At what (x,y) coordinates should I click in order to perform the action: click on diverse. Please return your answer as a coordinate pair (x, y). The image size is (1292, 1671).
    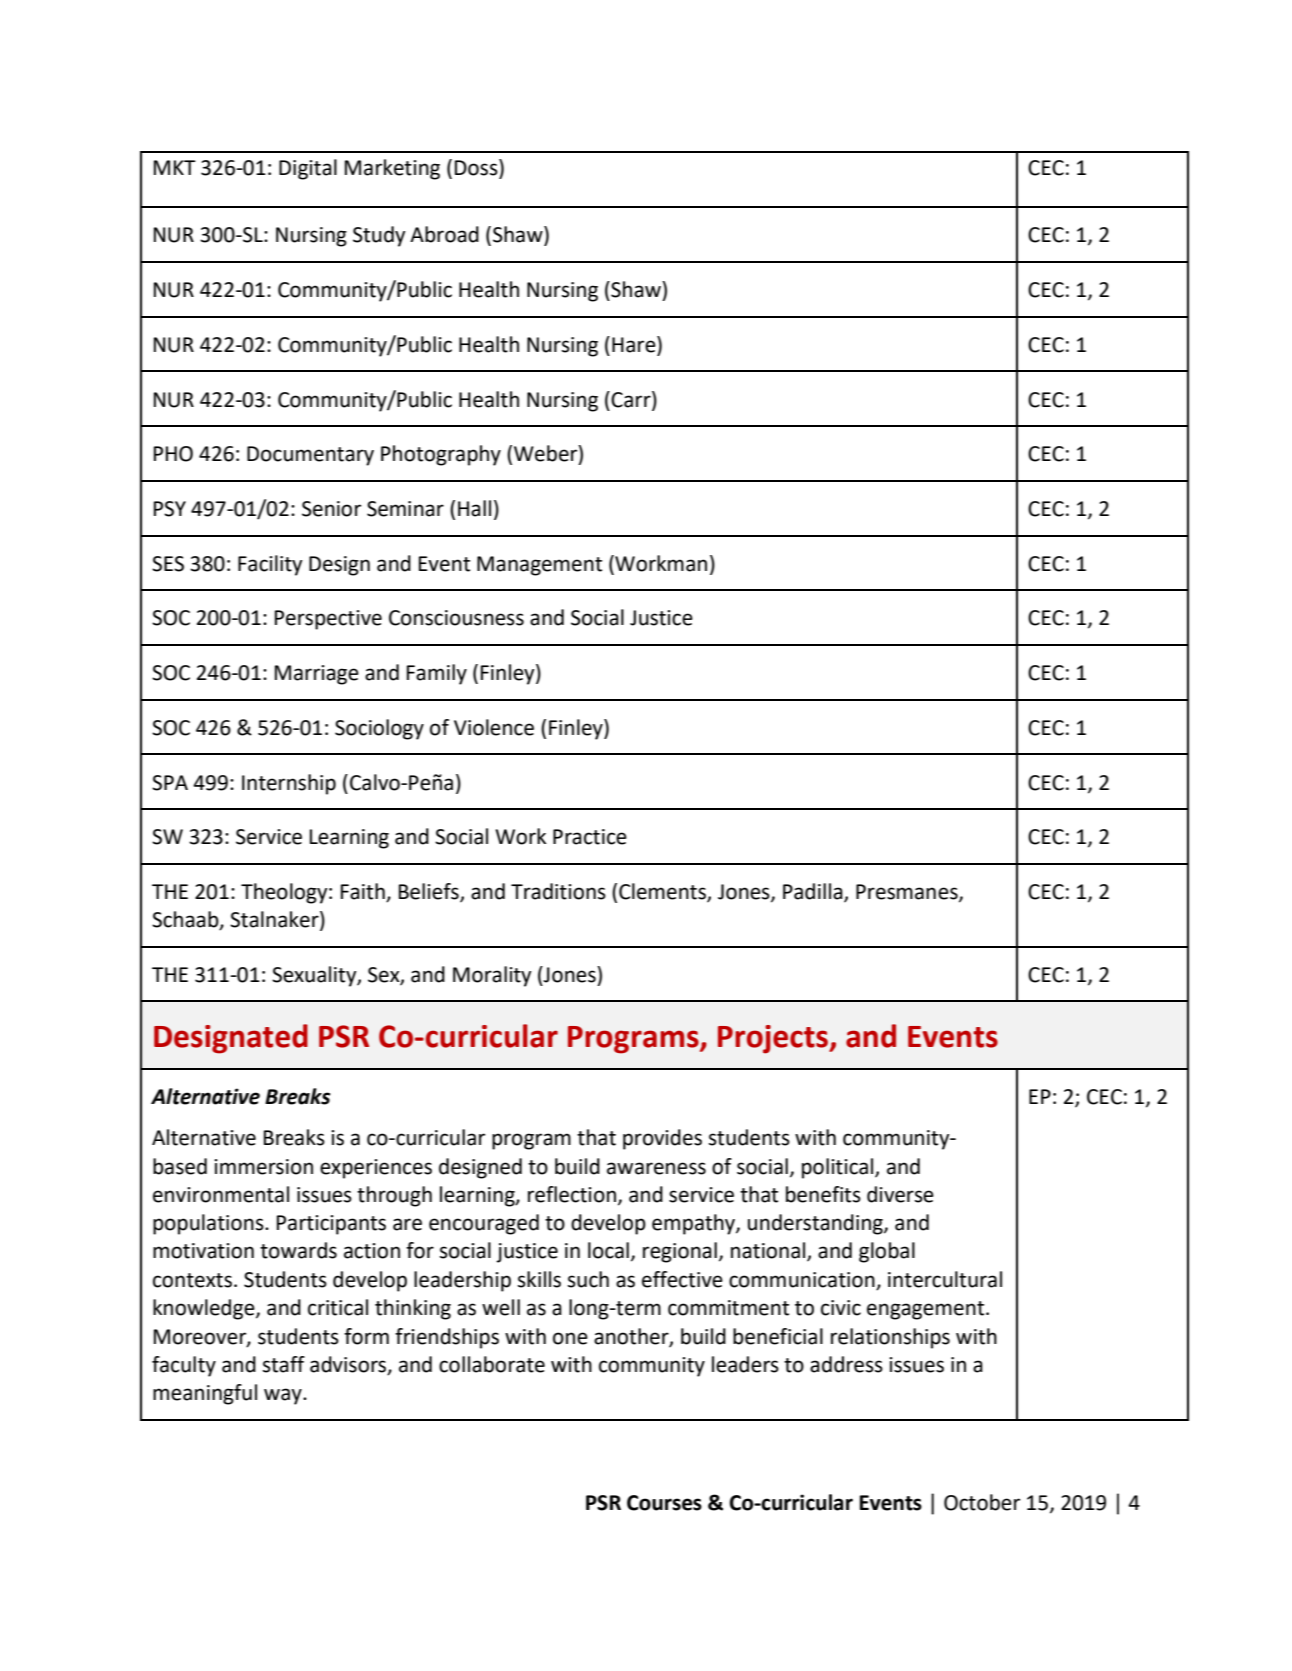
    Looking at the image, I should click on (900, 1194).
